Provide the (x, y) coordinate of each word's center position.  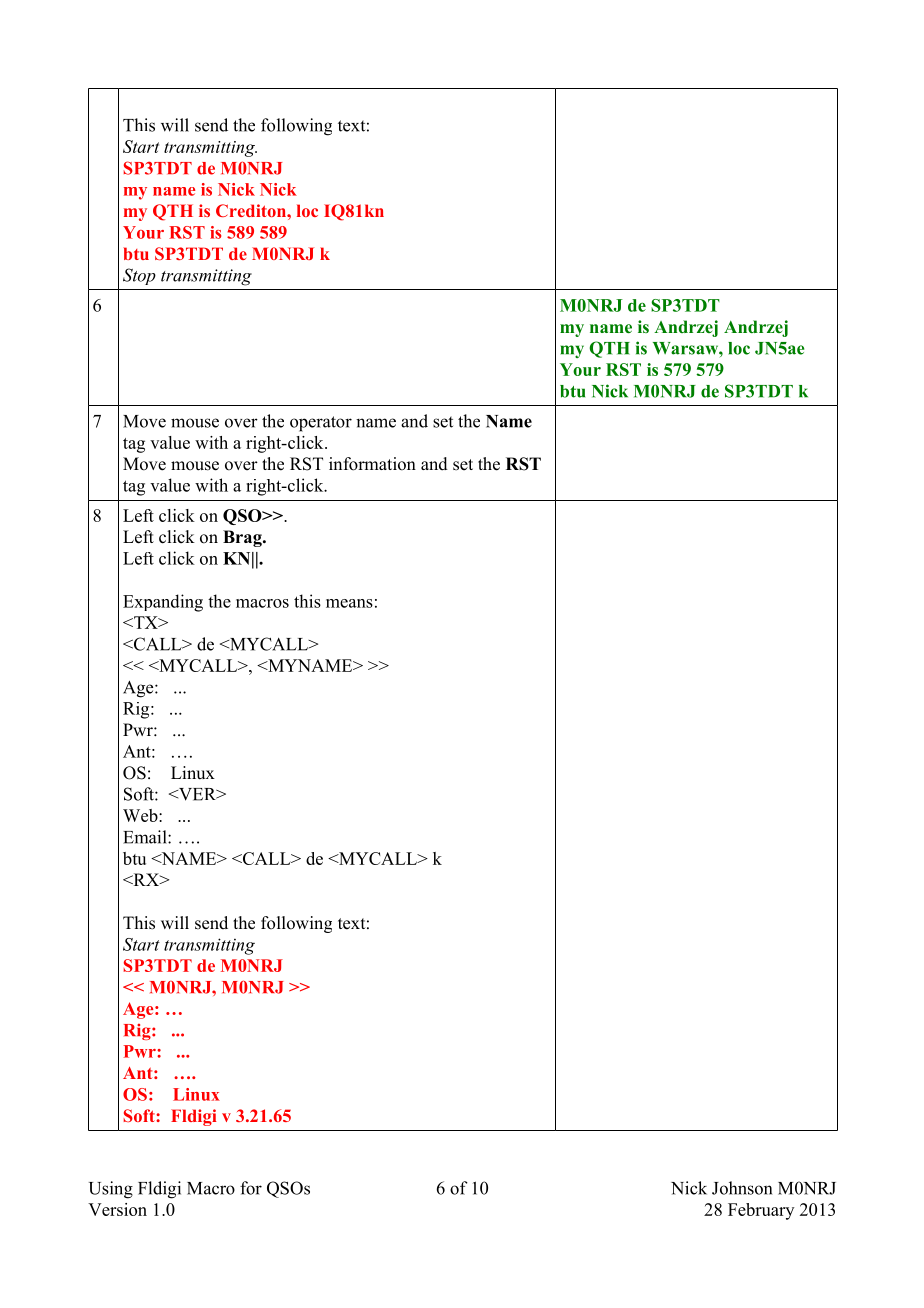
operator (321, 424)
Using (111, 1190)
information (372, 464)
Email (146, 837)
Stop (139, 276)
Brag (243, 538)
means (349, 603)
